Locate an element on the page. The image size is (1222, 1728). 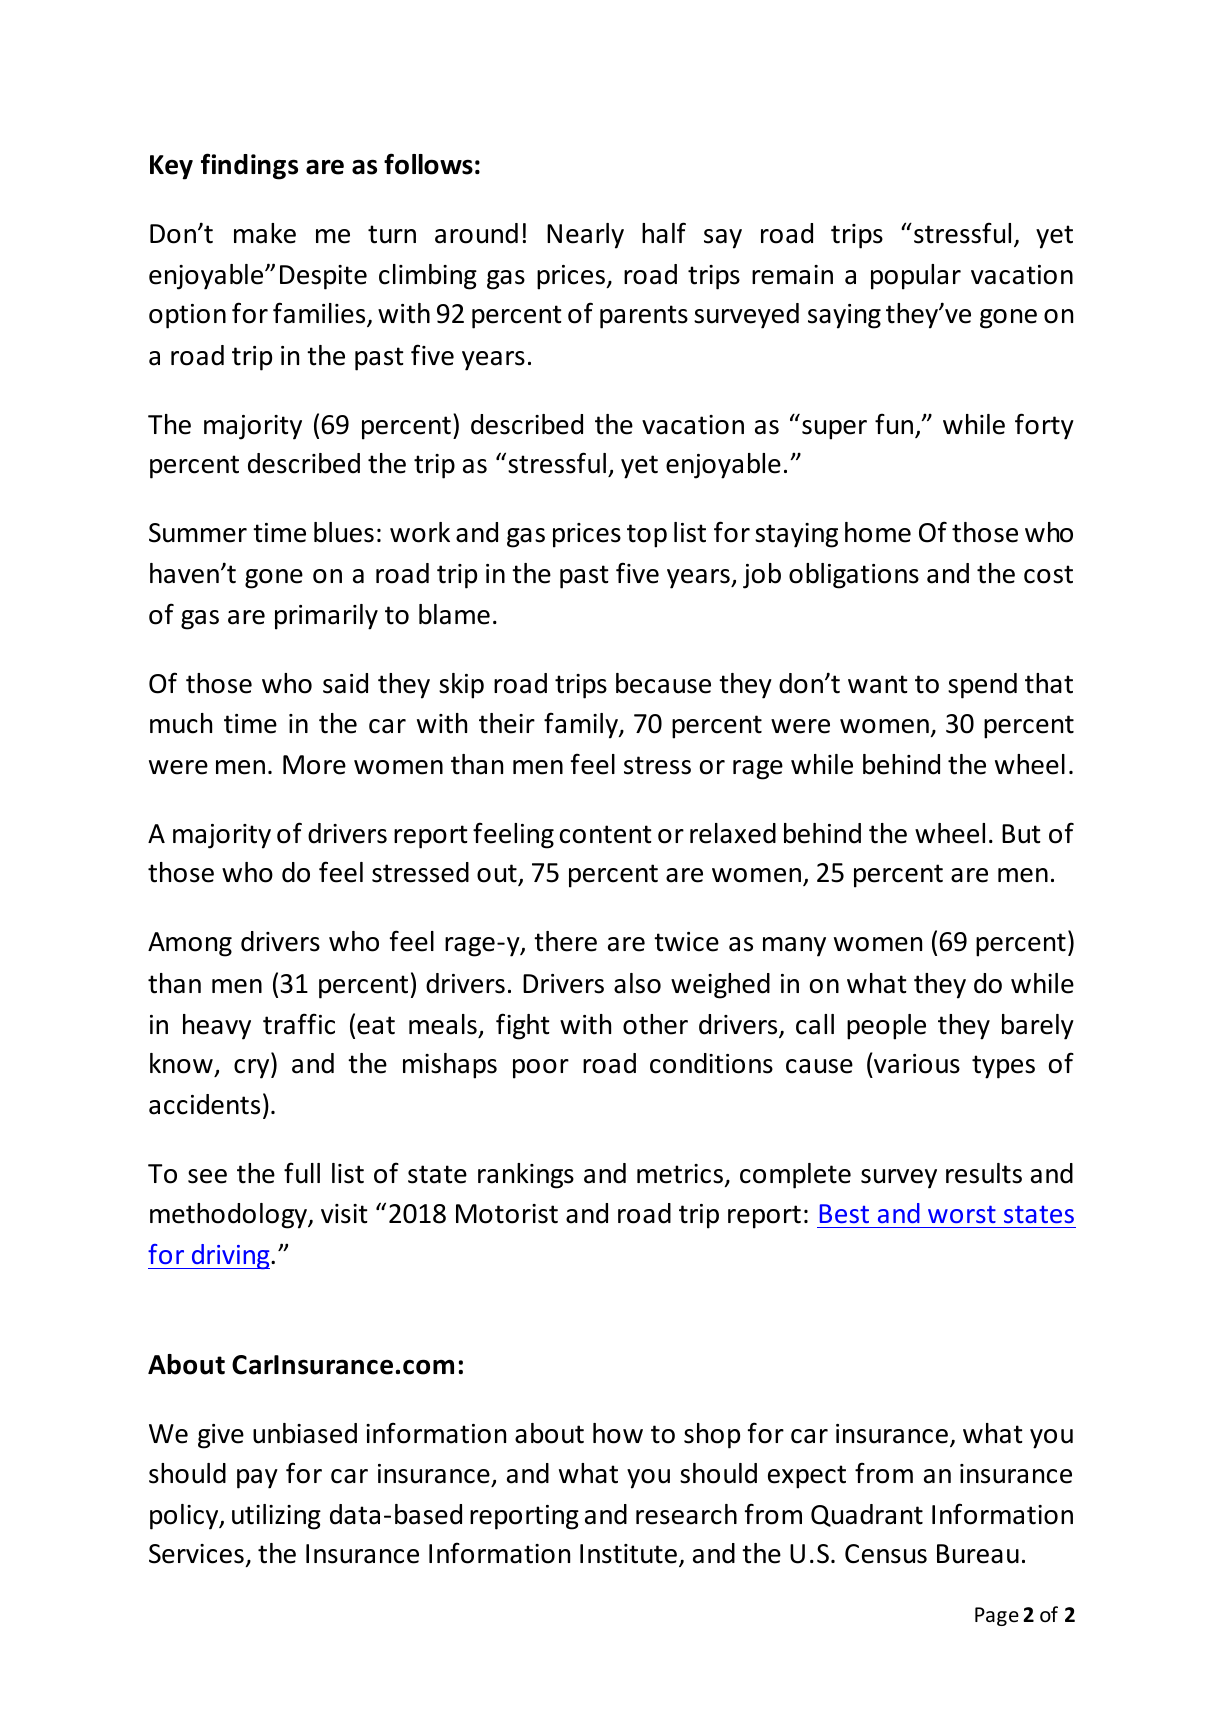
cry is located at coordinates (253, 1069).
